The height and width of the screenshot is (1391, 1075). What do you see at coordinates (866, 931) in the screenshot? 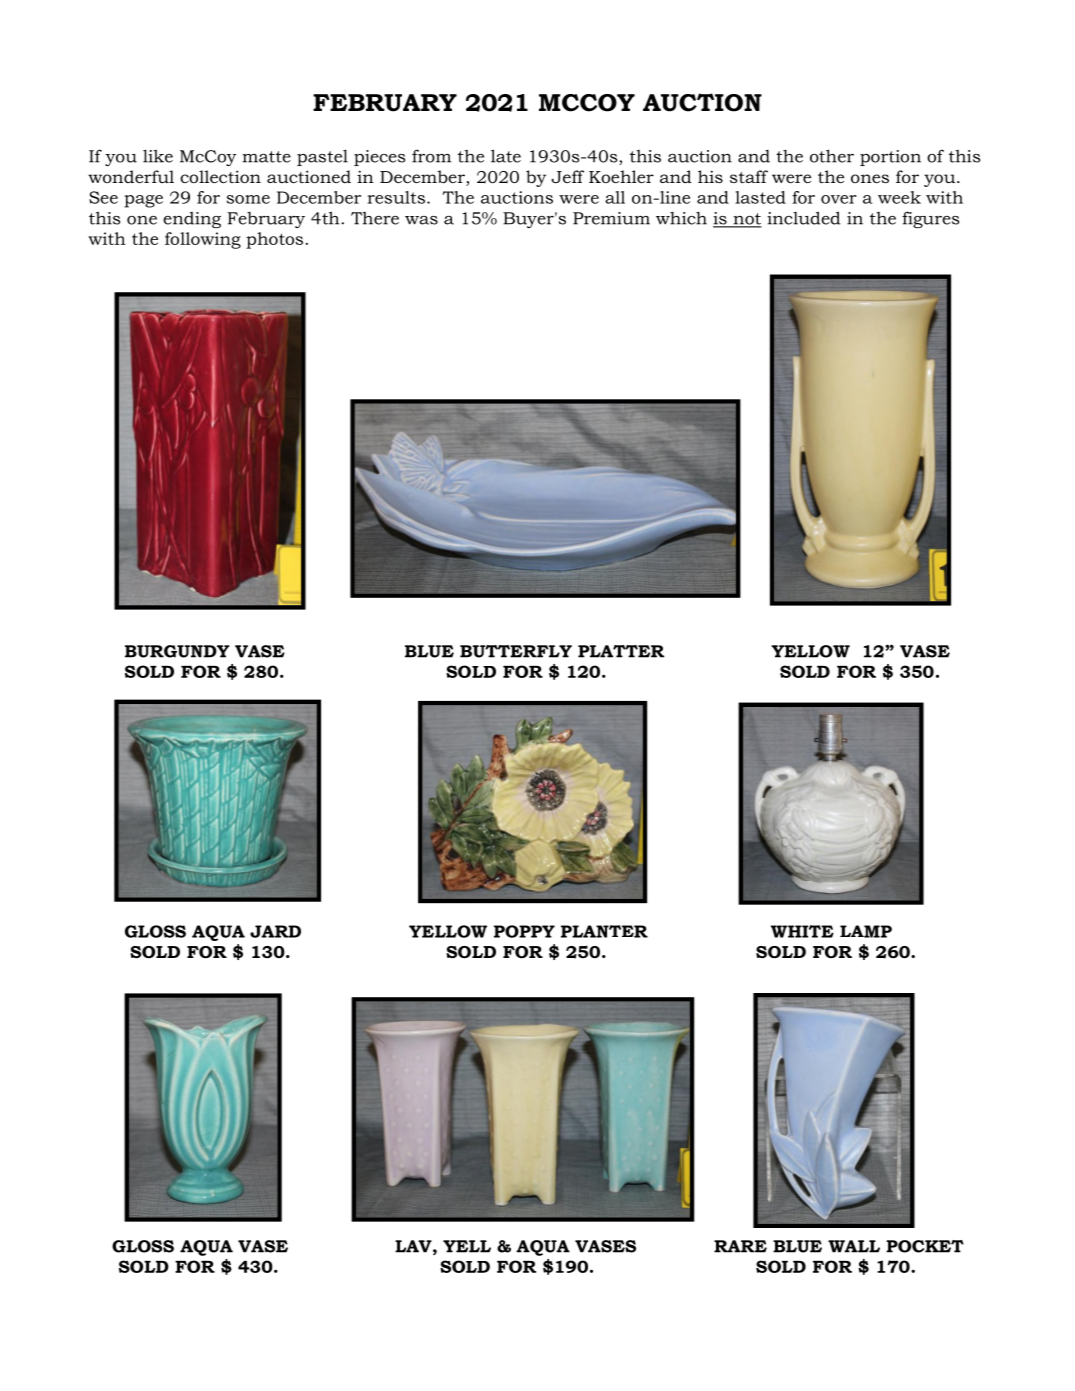
I see `LAMP` at bounding box center [866, 931].
